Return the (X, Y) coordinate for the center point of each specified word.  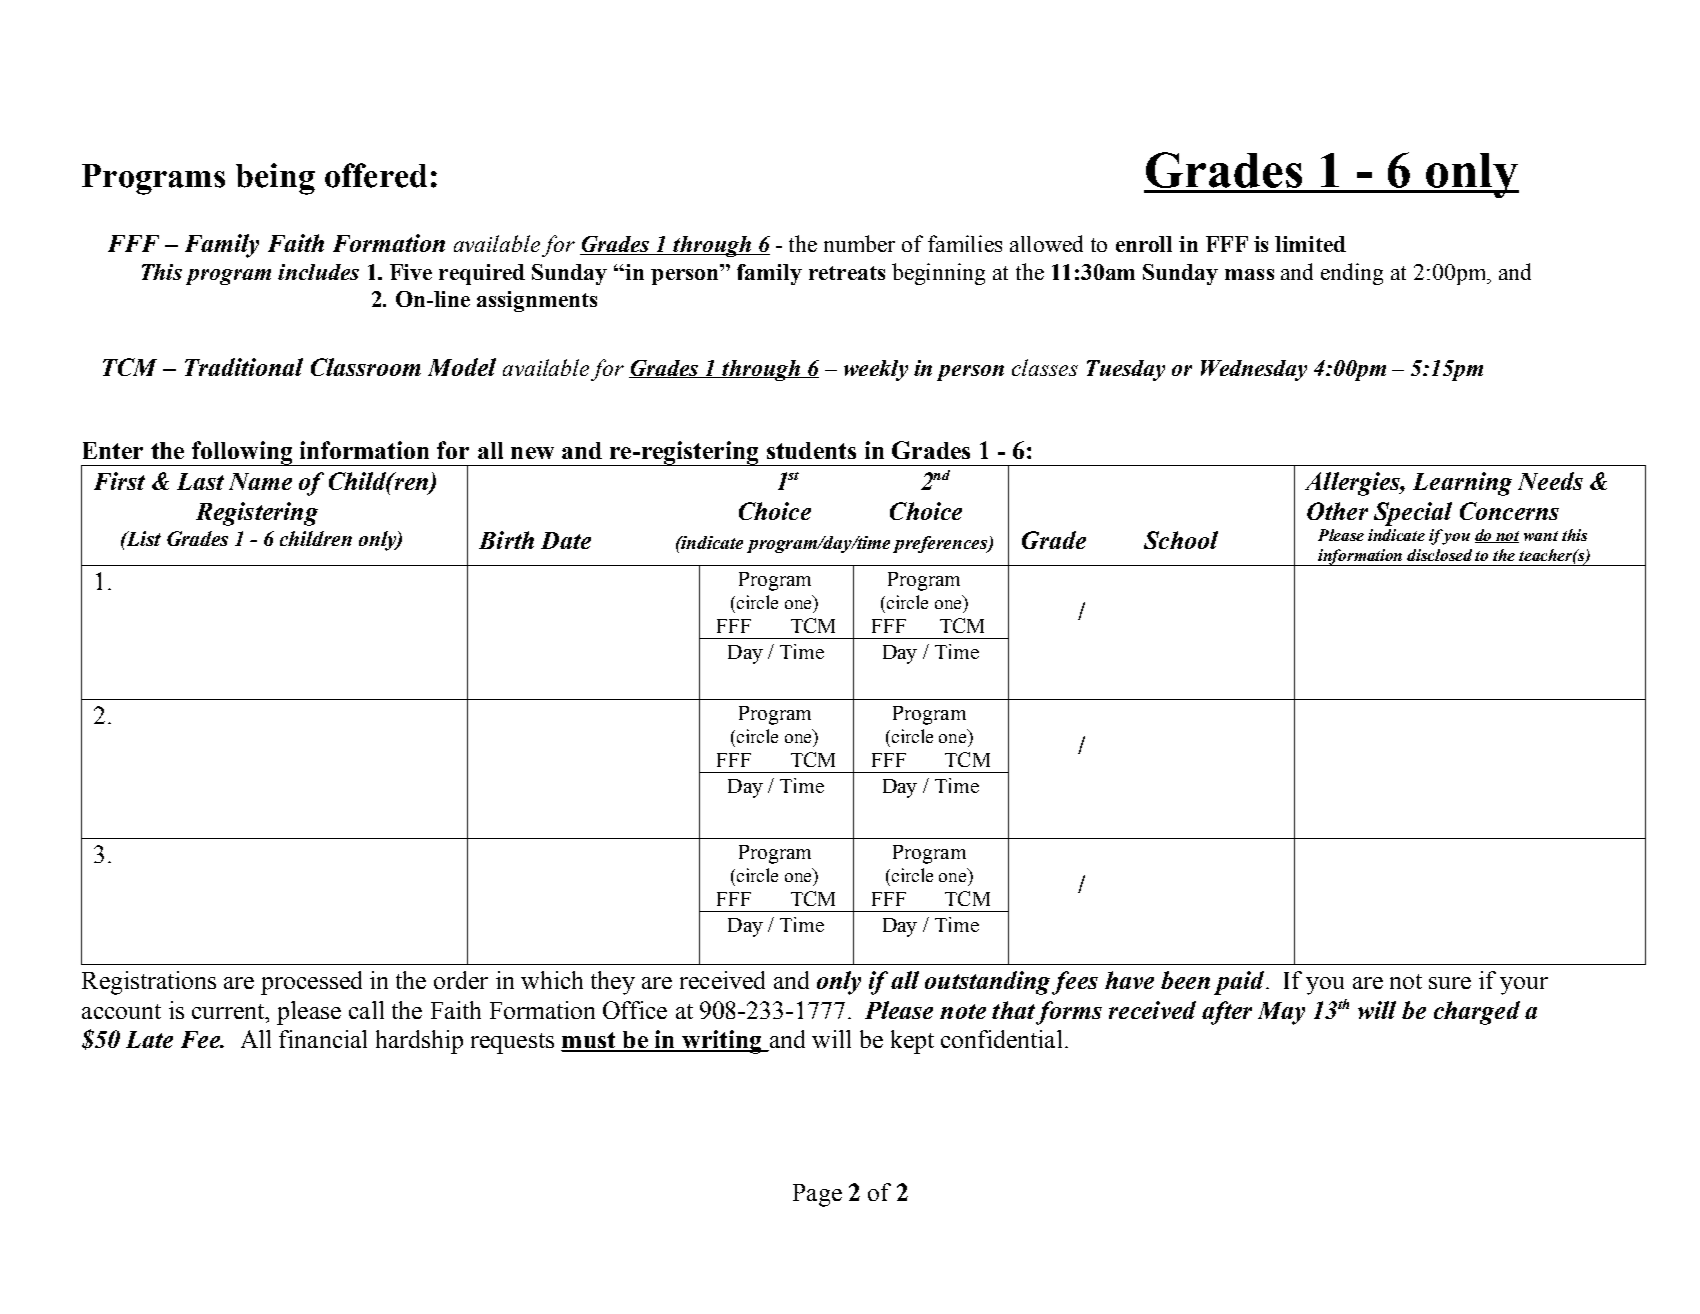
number (859, 243)
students (811, 450)
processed (311, 983)
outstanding (987, 983)
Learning (1462, 484)
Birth (506, 540)
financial (323, 1039)
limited (1310, 244)
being (275, 179)
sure (1450, 983)
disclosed (1439, 555)
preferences (941, 544)
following (242, 453)
